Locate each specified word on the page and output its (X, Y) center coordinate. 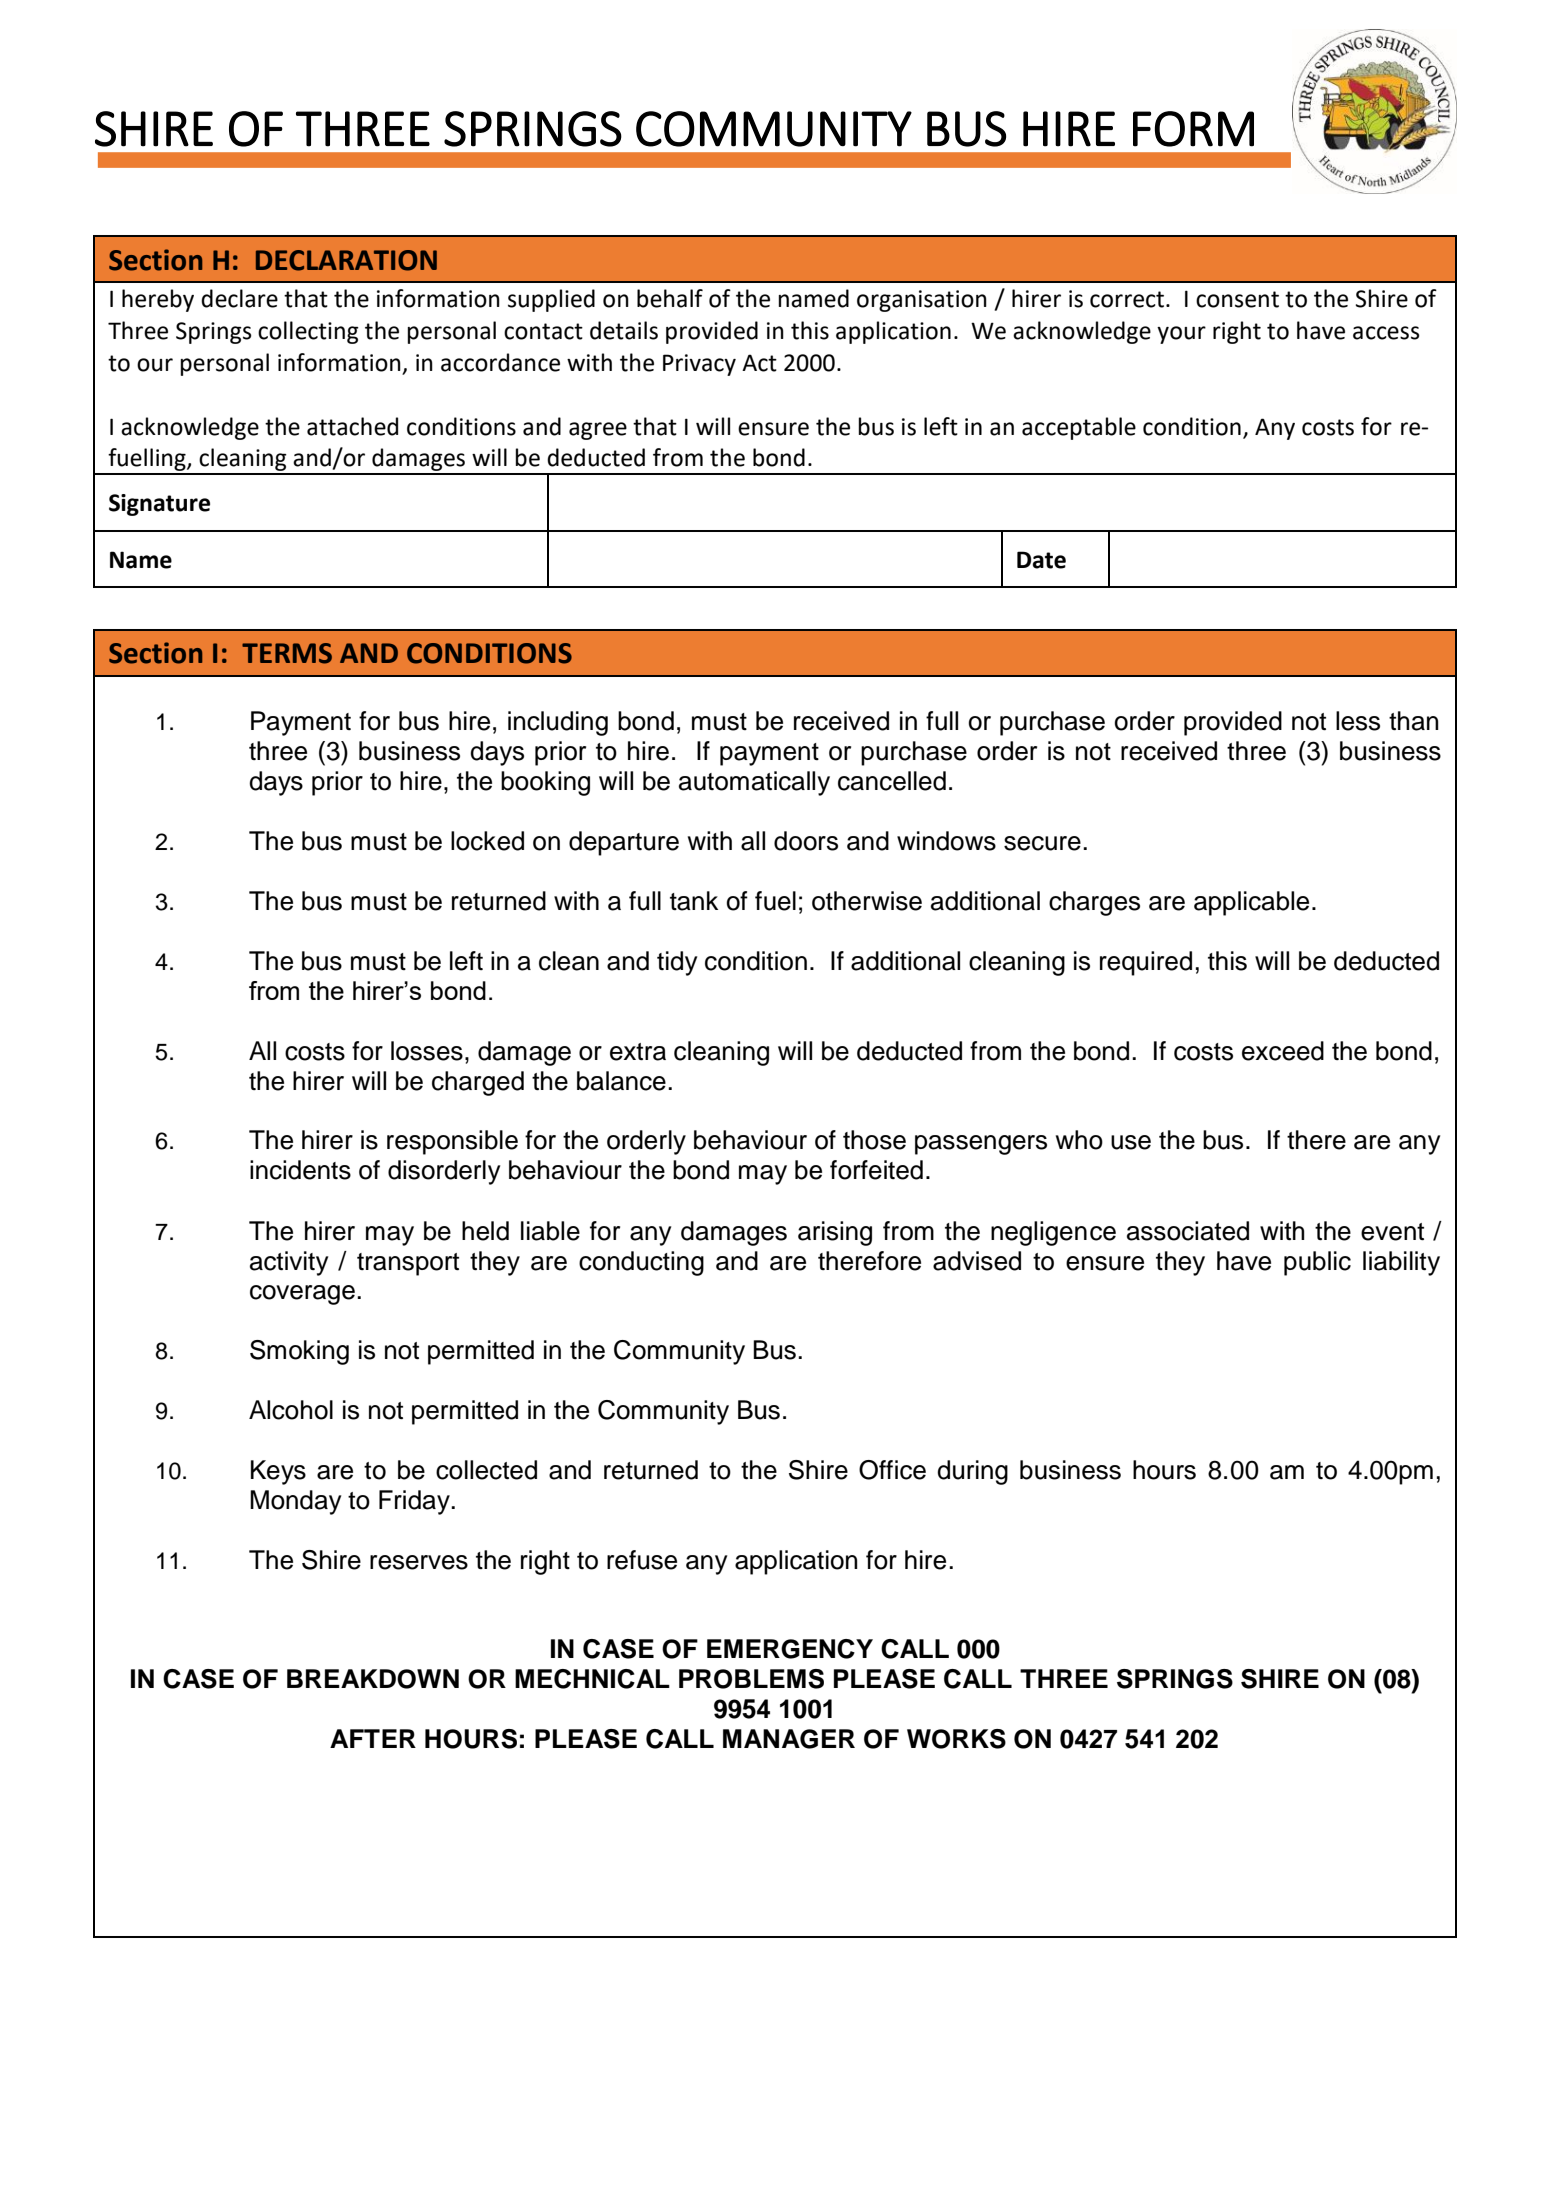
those (874, 1140)
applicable (1251, 903)
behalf (670, 298)
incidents (300, 1170)
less (1358, 721)
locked (487, 841)
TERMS (287, 653)
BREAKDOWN (373, 1679)
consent (1237, 299)
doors (806, 841)
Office (892, 1470)
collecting (308, 332)
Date (1041, 560)
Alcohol (291, 1410)
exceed (1283, 1051)
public (1317, 1263)
